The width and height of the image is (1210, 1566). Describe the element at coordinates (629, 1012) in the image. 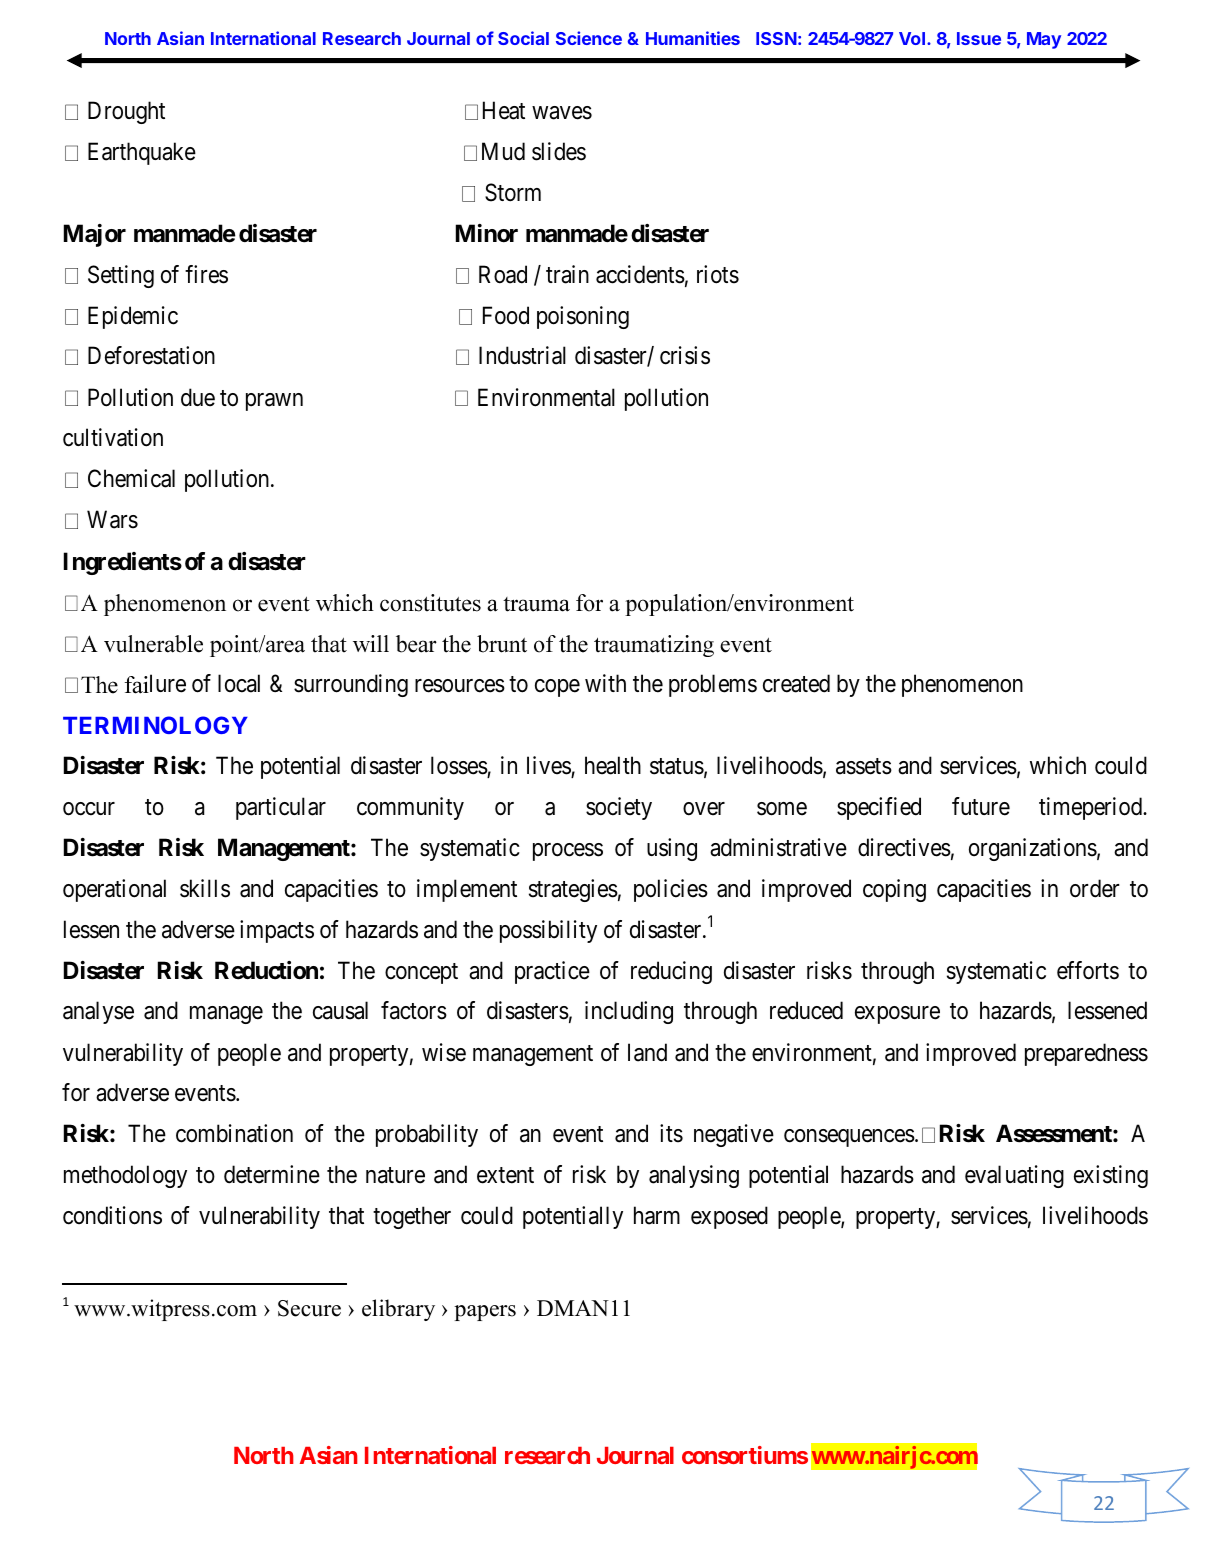

I see `including` at that location.
